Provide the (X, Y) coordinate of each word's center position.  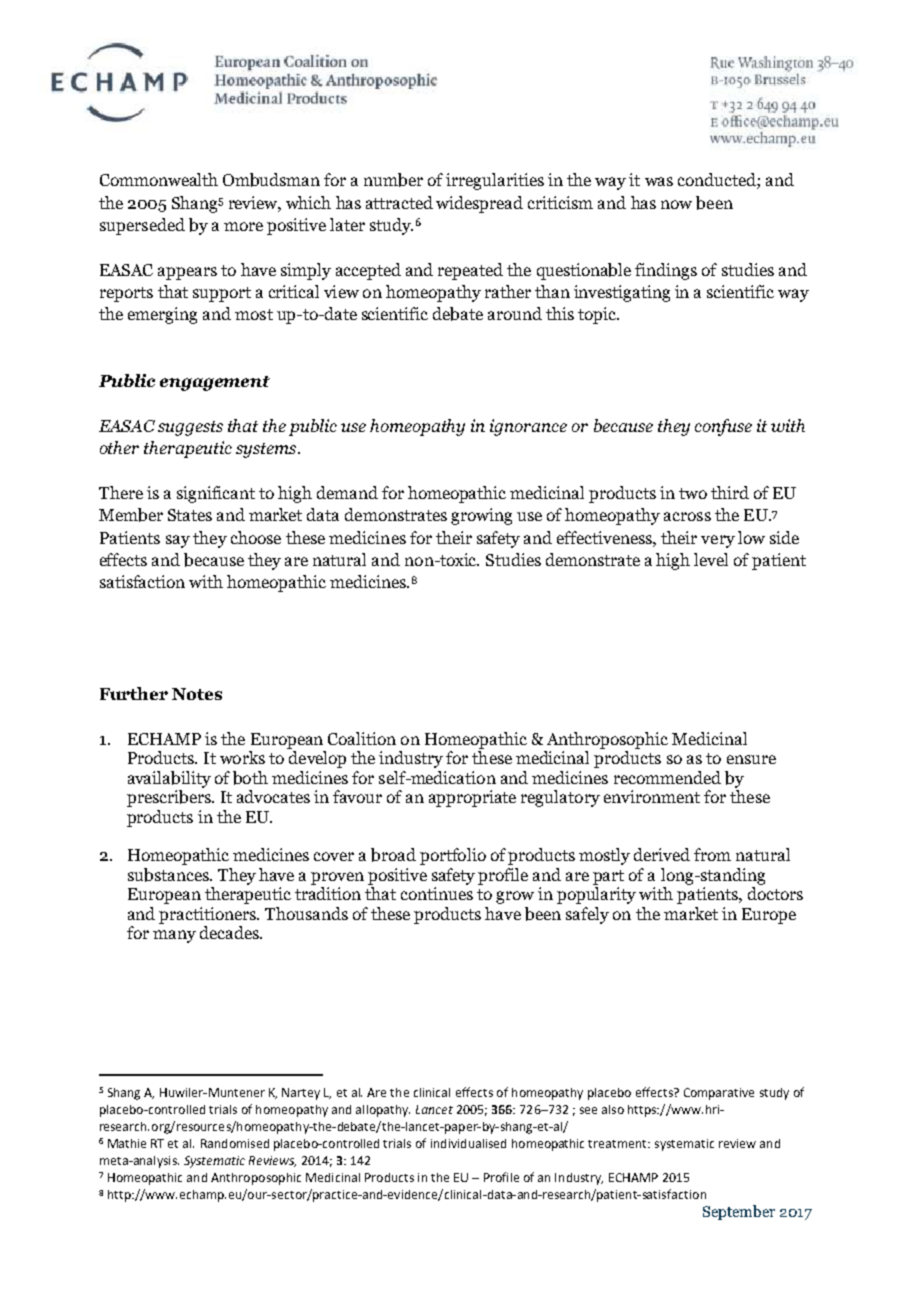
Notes (197, 694)
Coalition (362, 738)
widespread (479, 204)
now (676, 204)
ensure (751, 759)
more (243, 226)
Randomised (235, 1143)
